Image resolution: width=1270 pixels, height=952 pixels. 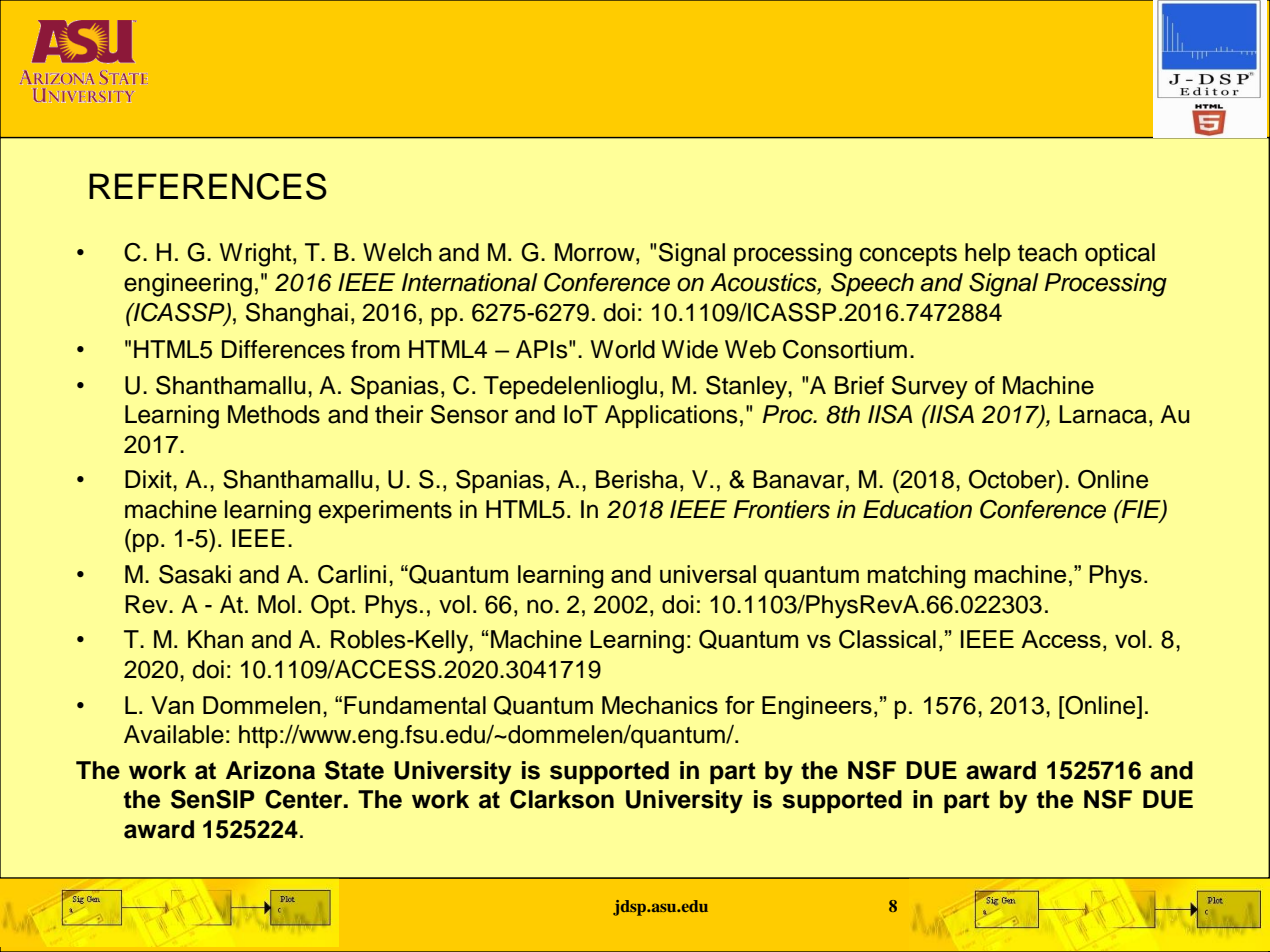 What do you see at coordinates (397, 252) in the screenshot?
I see `Welch` at bounding box center [397, 252].
